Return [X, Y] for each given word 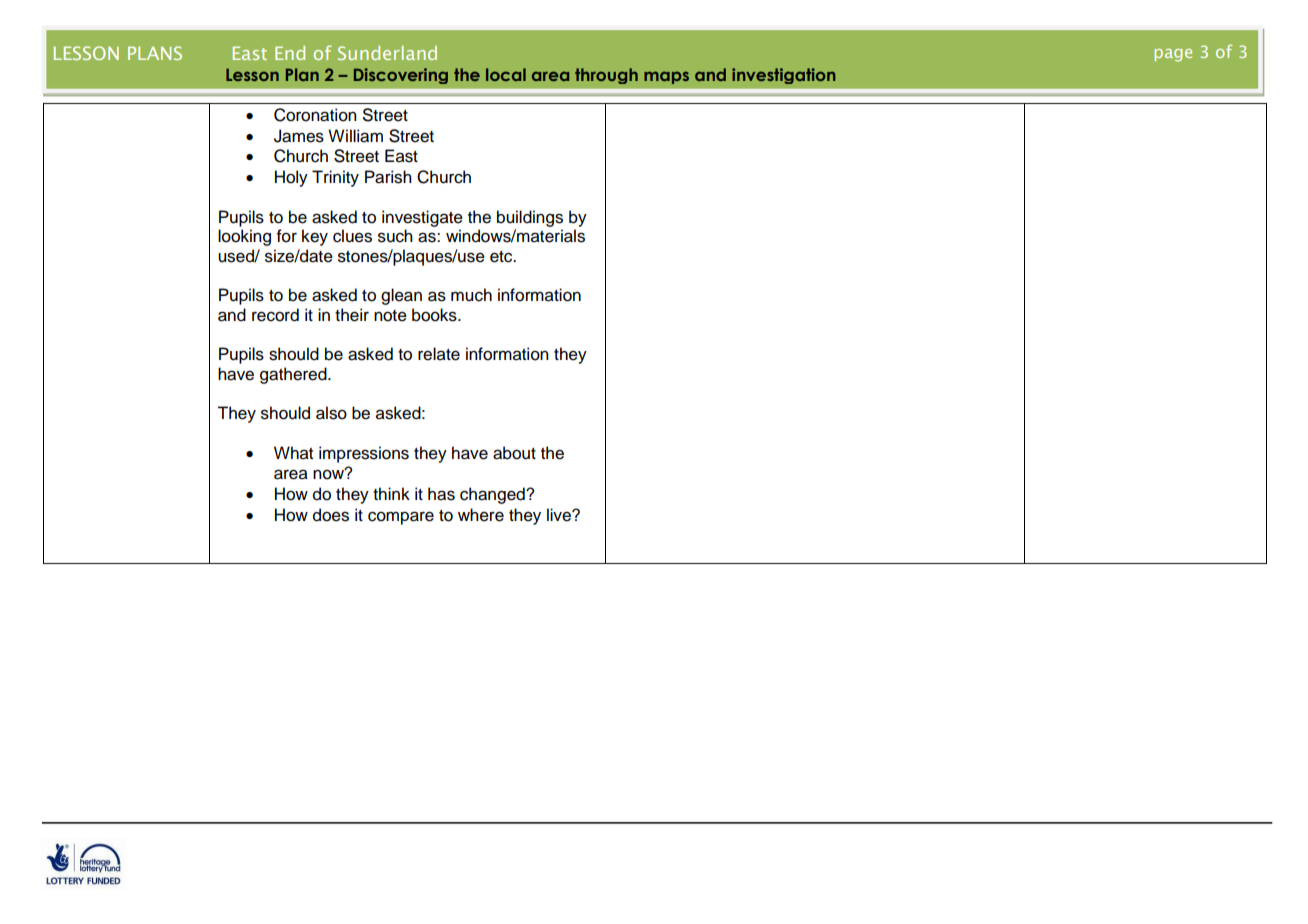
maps [666, 77]
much [471, 295]
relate [439, 354]
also [331, 413]
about [514, 453]
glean [401, 296]
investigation [784, 76]
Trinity [335, 178]
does [331, 515]
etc [502, 257]
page [1173, 55]
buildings [530, 218]
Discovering [401, 76]
